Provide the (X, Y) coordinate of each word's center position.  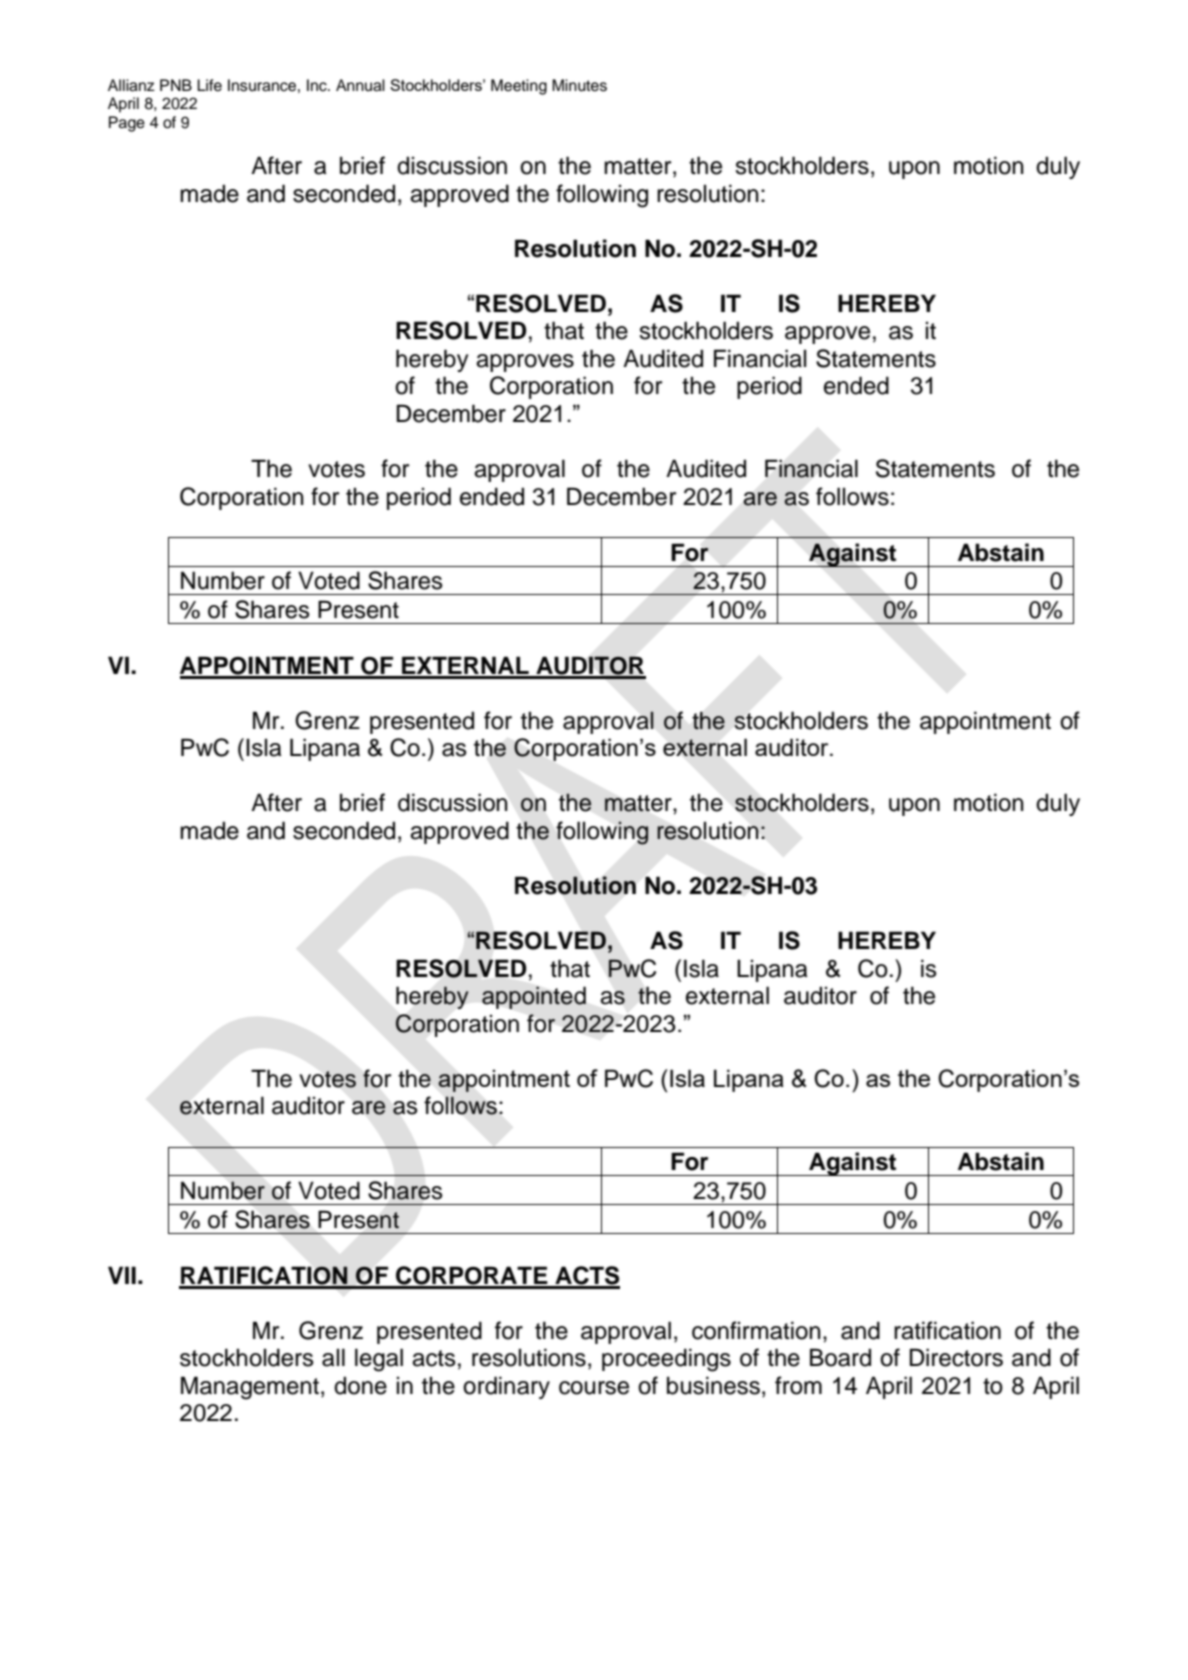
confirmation (756, 1330)
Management (251, 1388)
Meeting (519, 87)
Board (840, 1357)
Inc (318, 85)
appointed (534, 998)
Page (127, 124)
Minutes (579, 85)
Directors (956, 1357)
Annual (360, 85)
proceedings (666, 1360)
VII (122, 1275)
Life (209, 85)
